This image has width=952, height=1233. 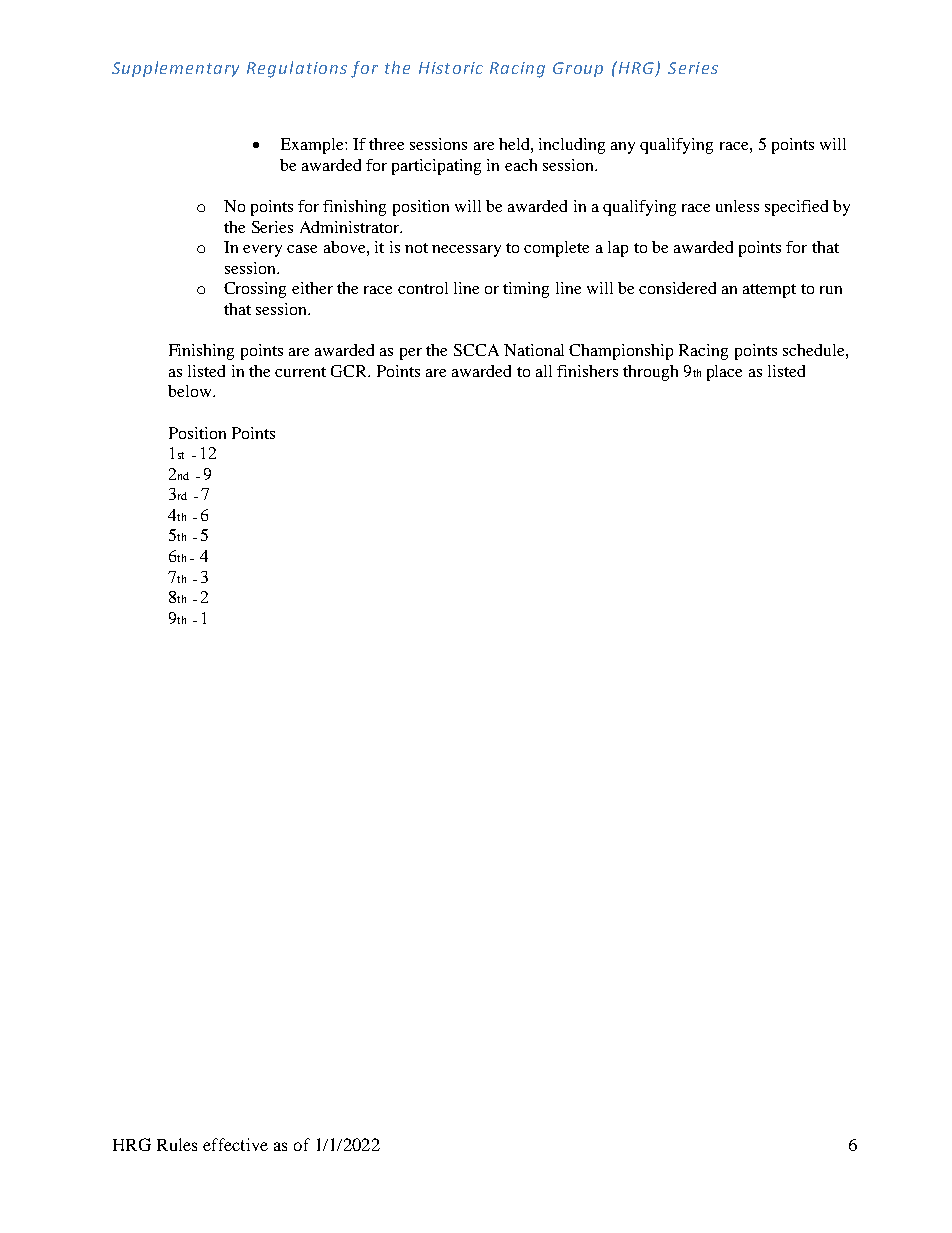 I want to click on below, so click(x=191, y=391).
